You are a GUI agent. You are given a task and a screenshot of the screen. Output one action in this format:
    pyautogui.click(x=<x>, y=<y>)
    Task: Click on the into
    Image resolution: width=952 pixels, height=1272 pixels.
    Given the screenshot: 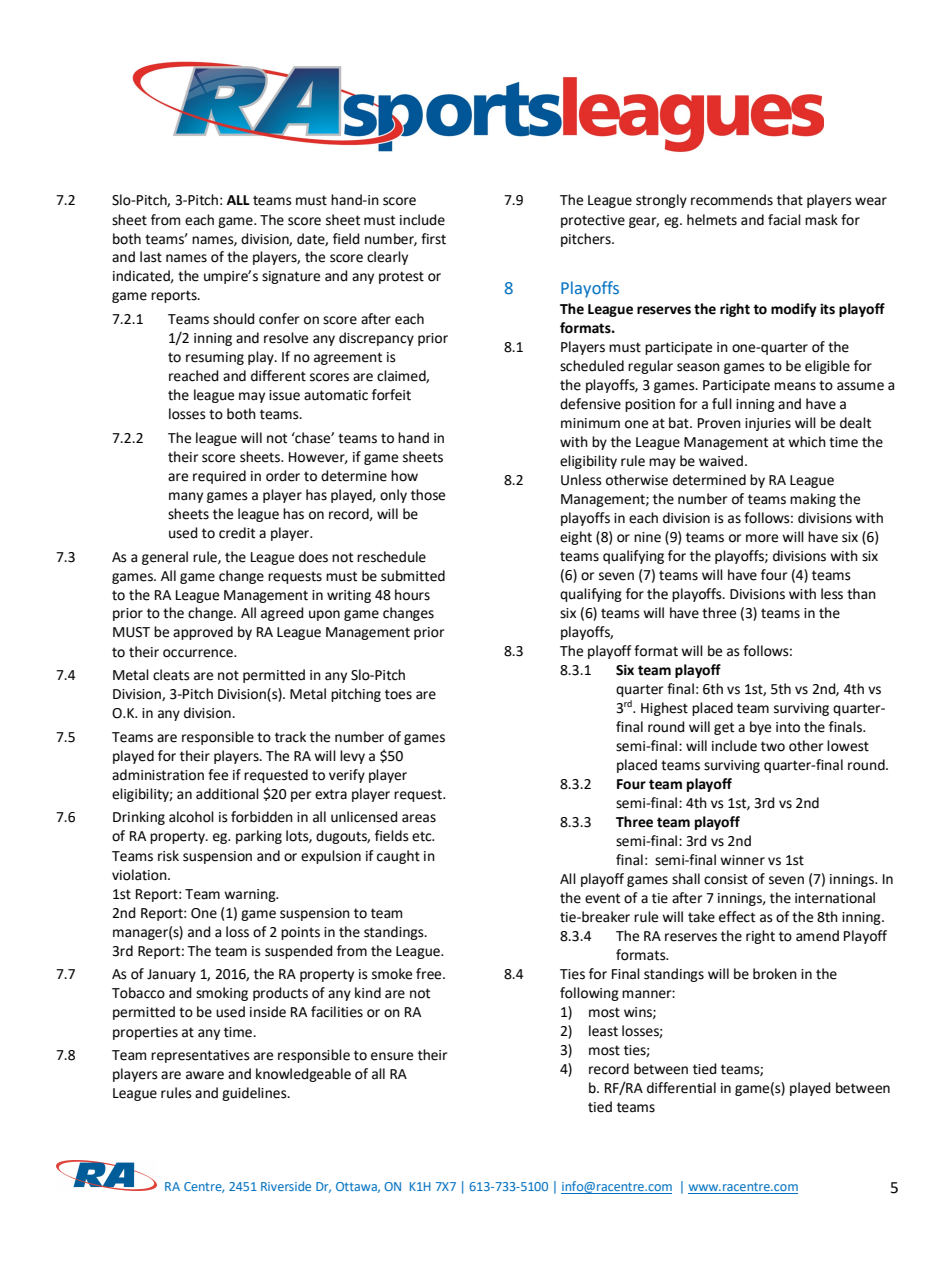 What is the action you would take?
    pyautogui.click(x=788, y=727)
